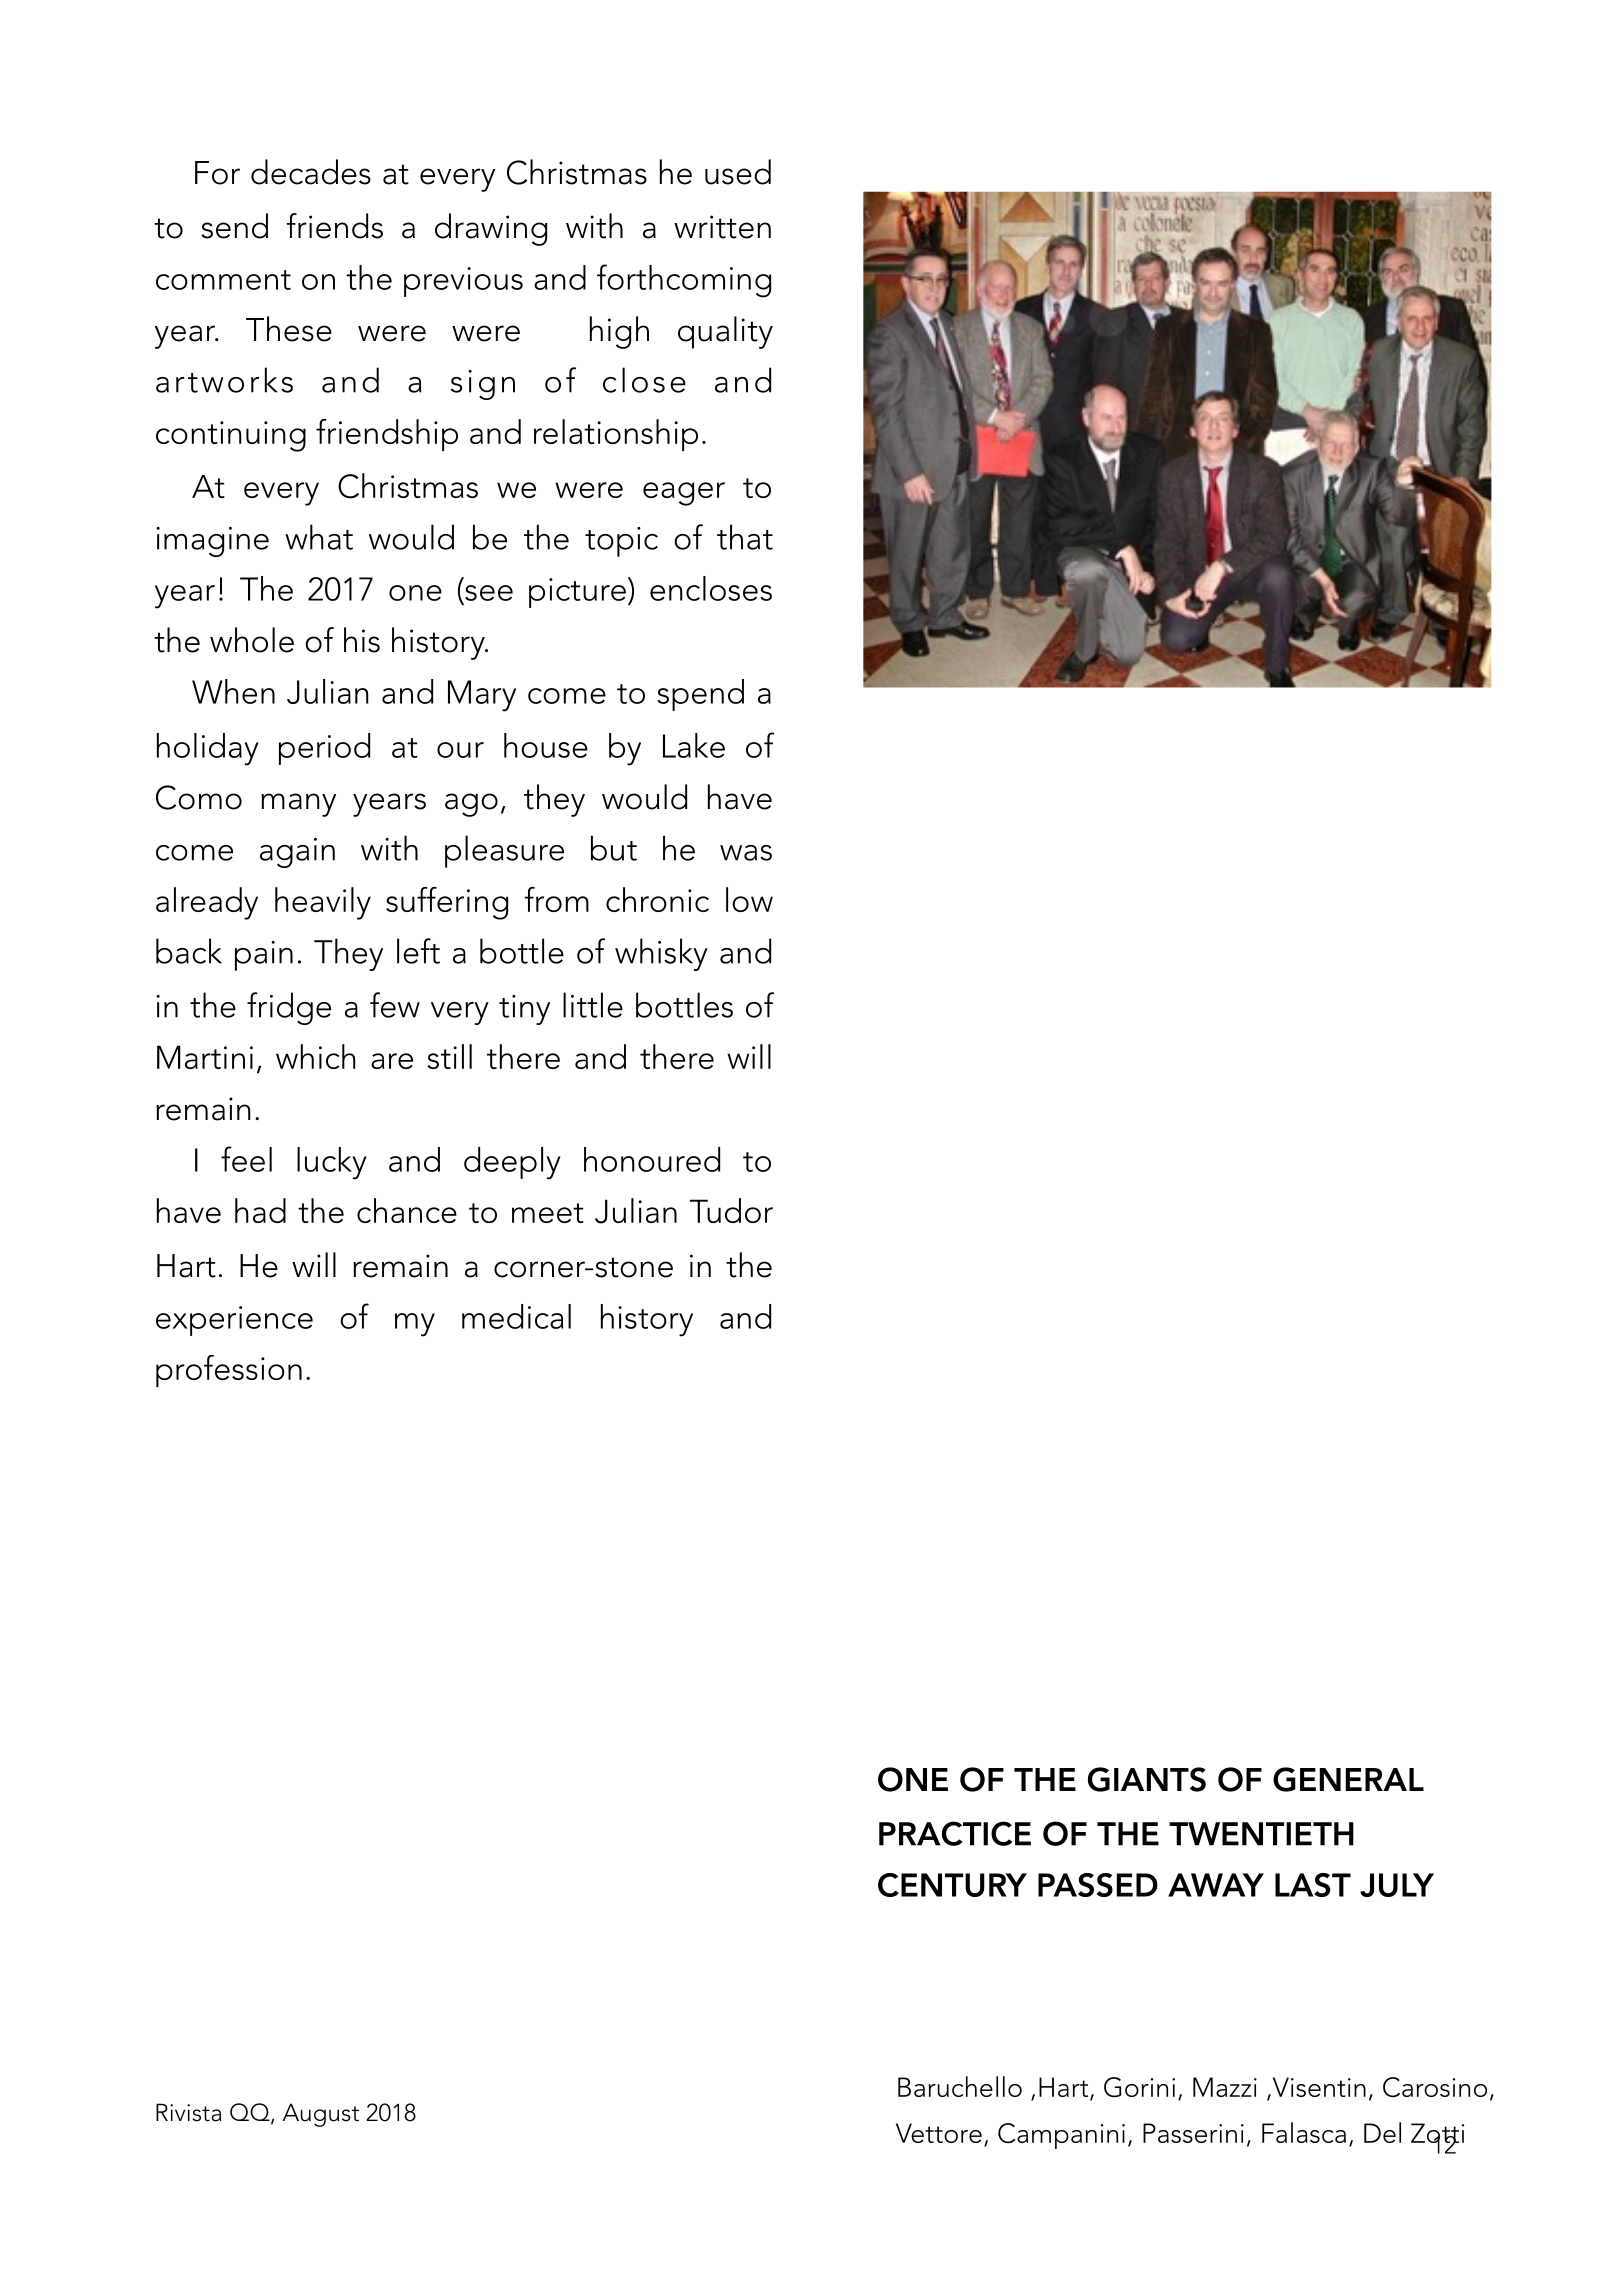 This image has width=1610, height=2278. What do you see at coordinates (311, 172) in the image?
I see `decades` at bounding box center [311, 172].
